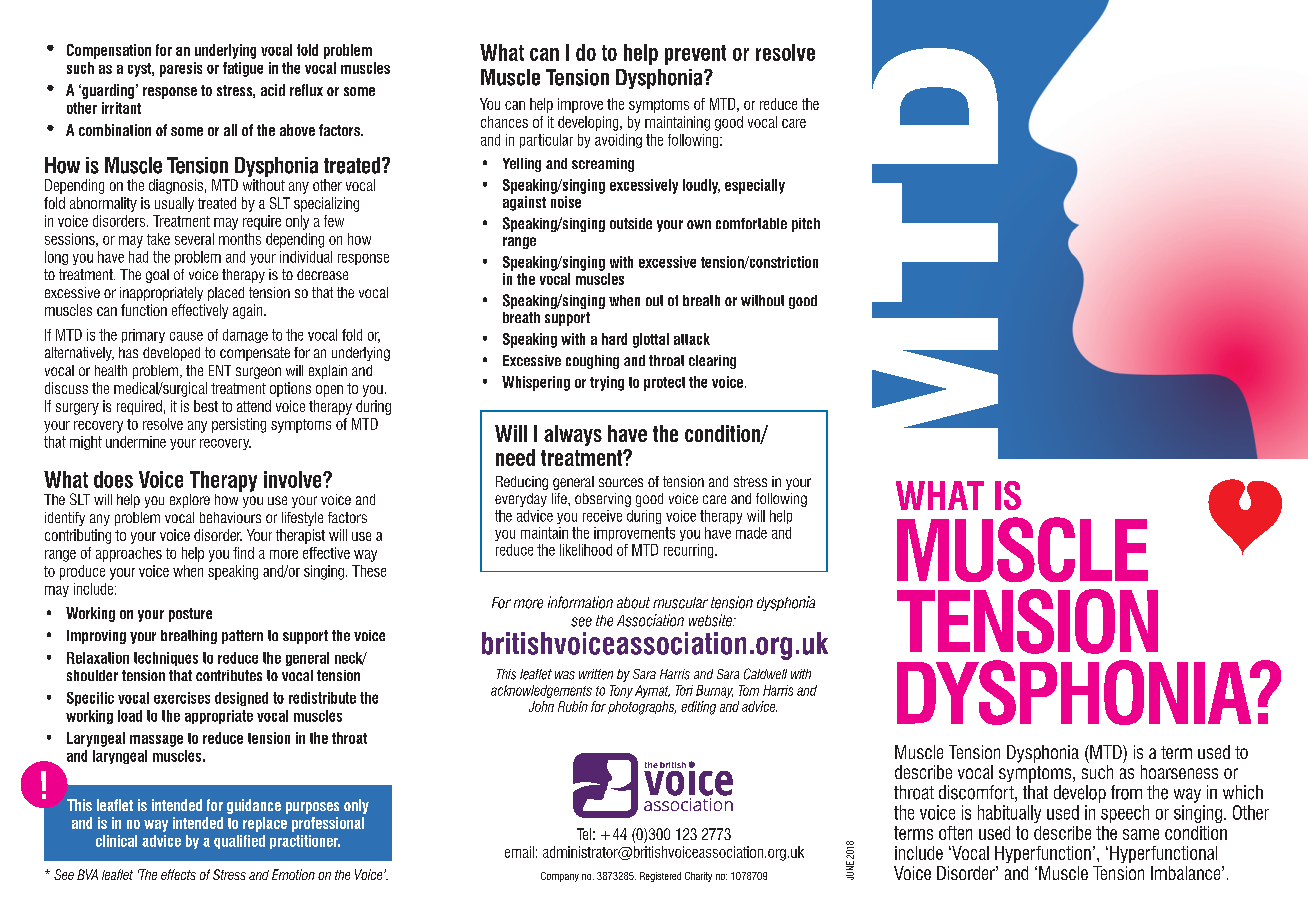  What do you see at coordinates (695, 55) in the page?
I see `prevent` at bounding box center [695, 55].
